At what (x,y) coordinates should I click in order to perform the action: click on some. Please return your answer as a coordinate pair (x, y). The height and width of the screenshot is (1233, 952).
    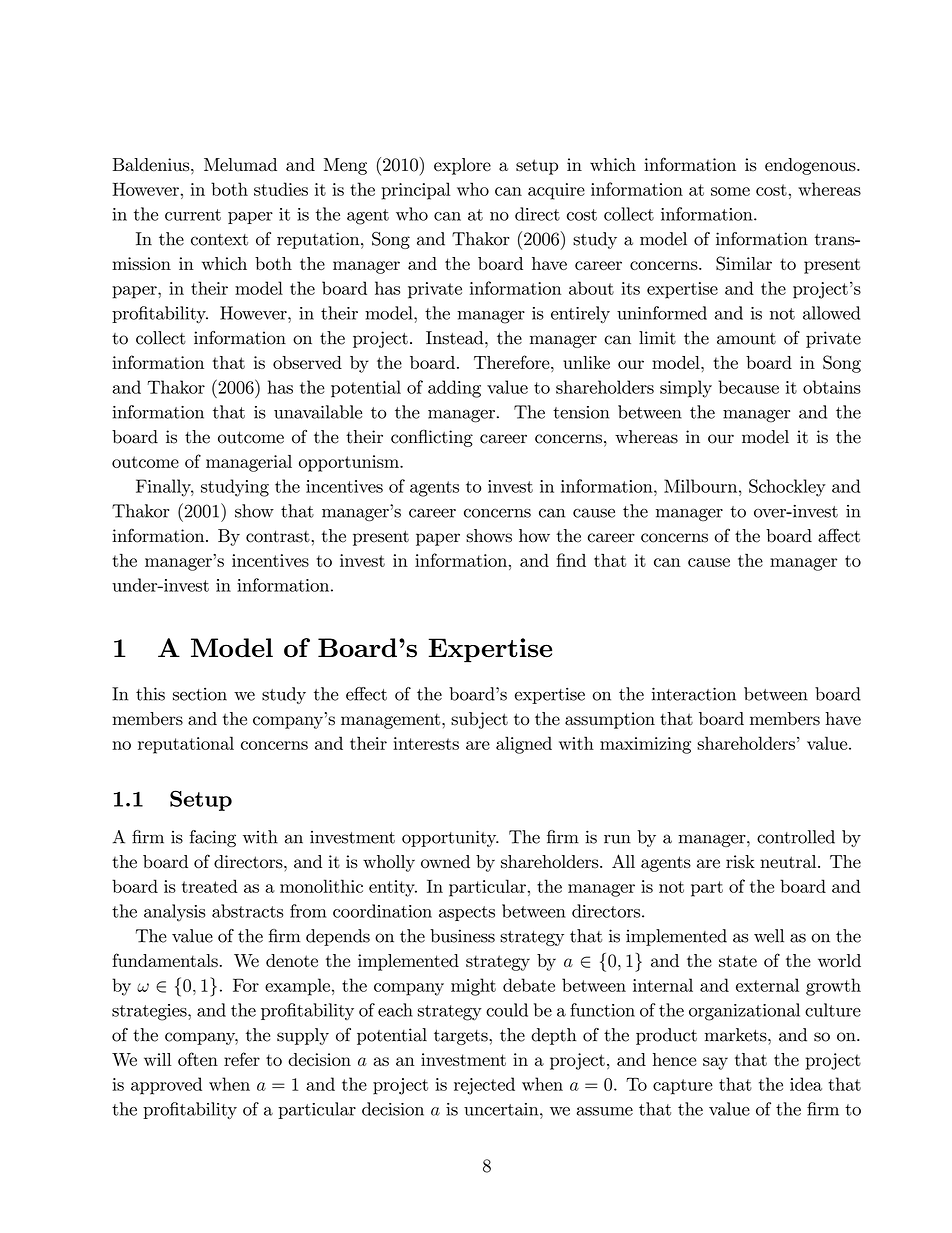
    Looking at the image, I should click on (730, 191).
